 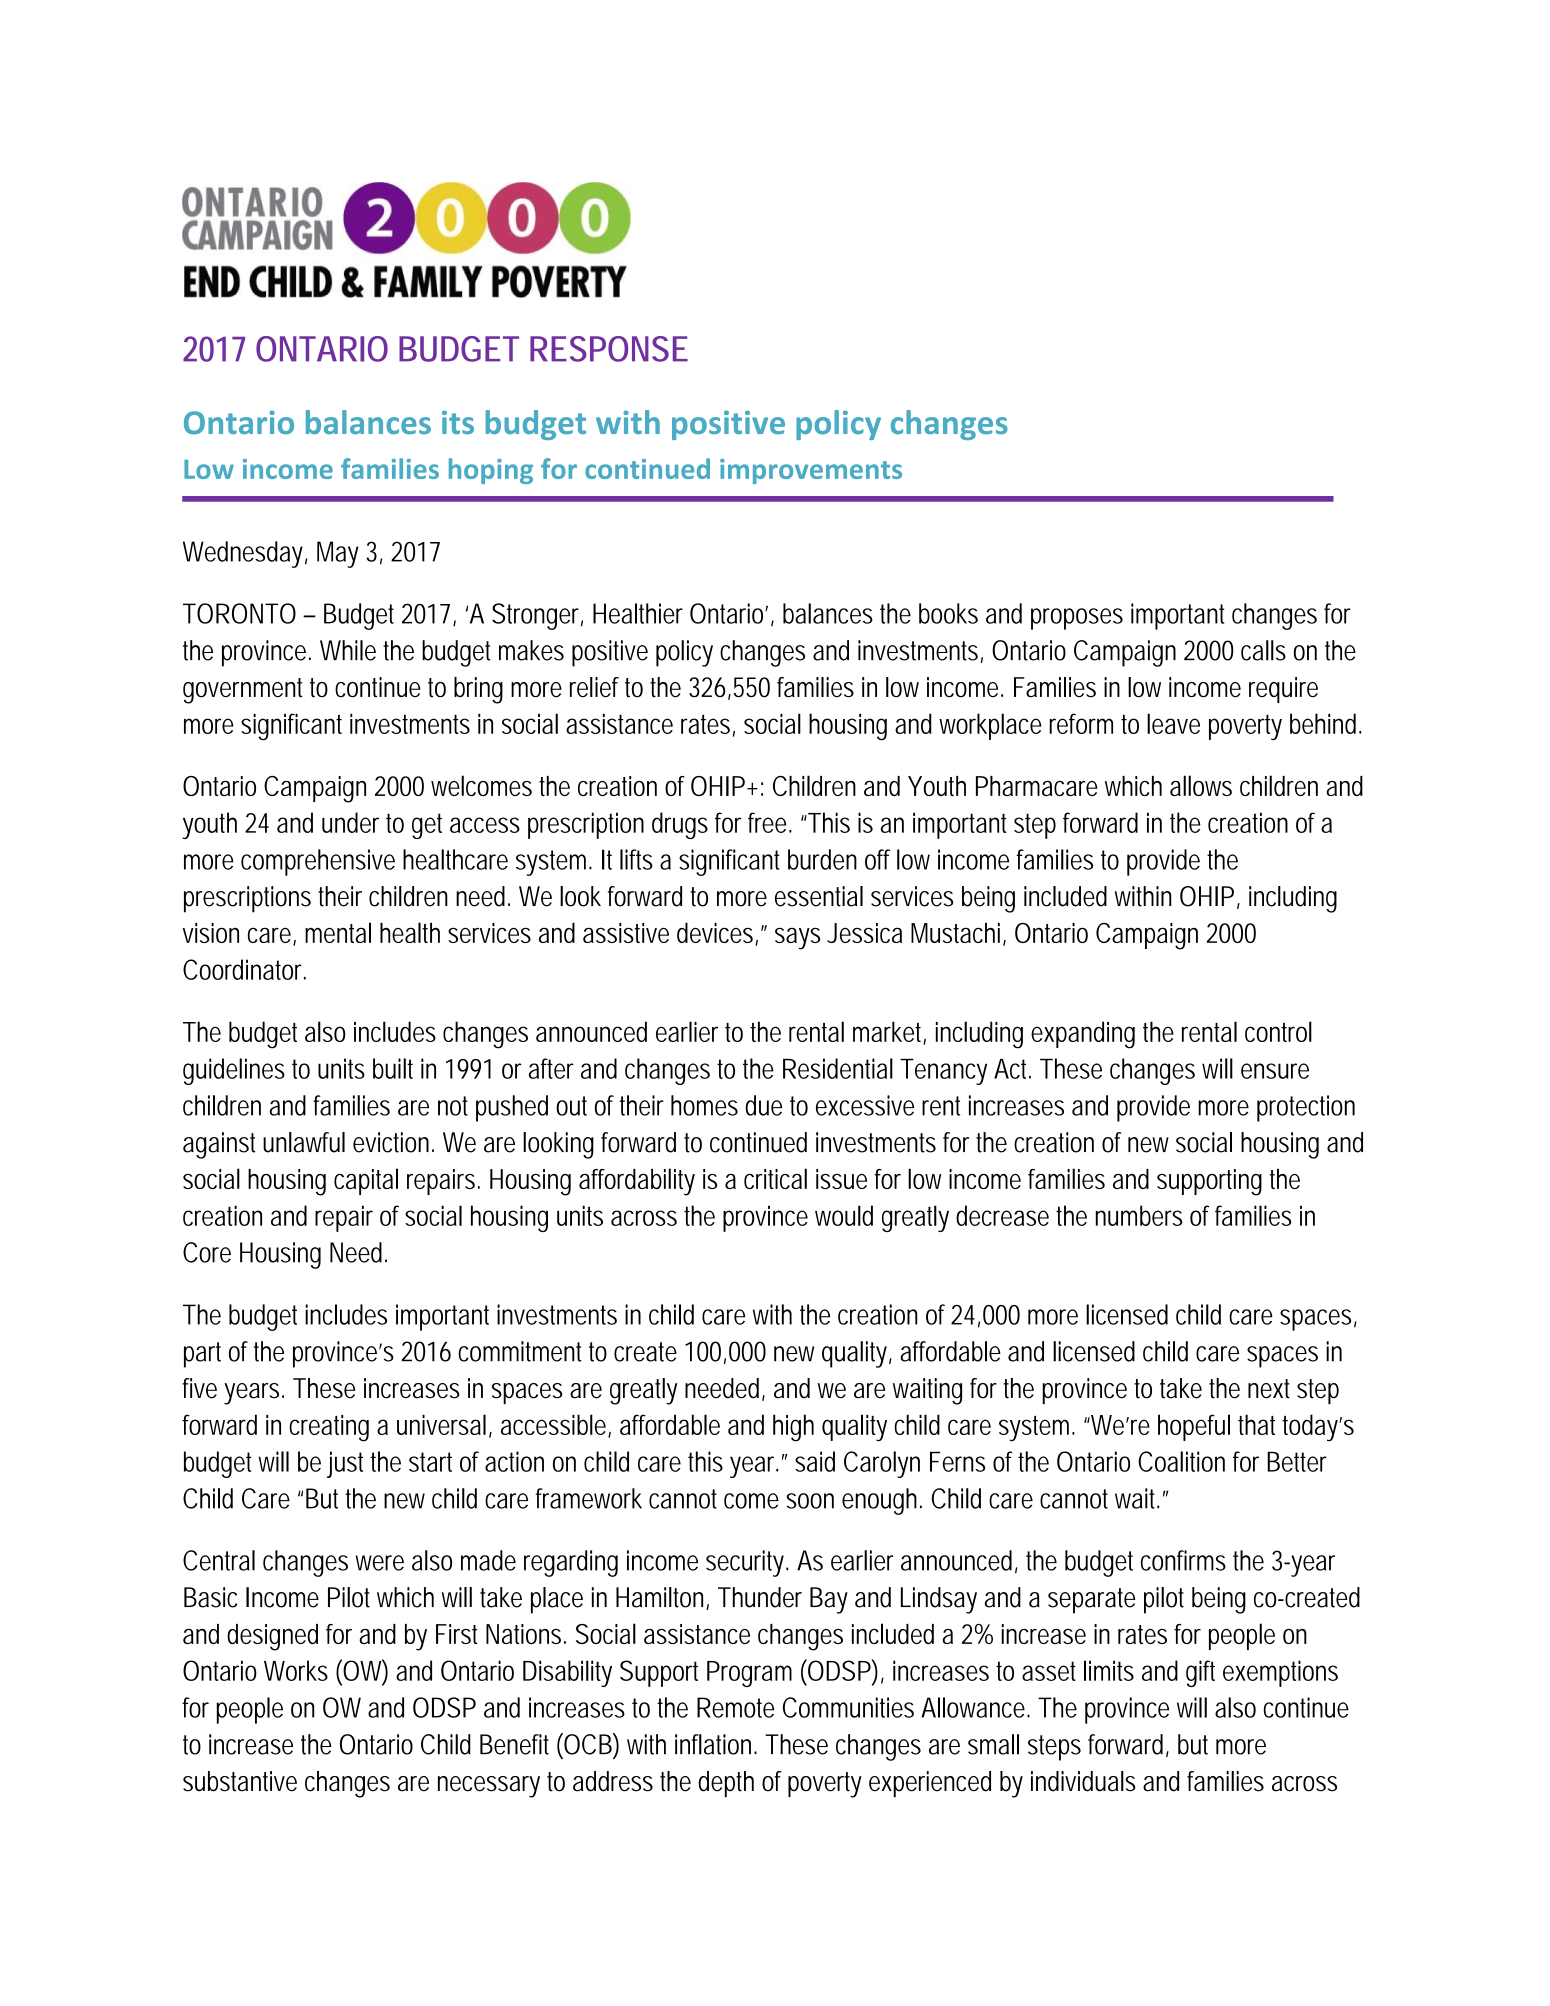 What do you see at coordinates (318, 862) in the document?
I see `comprehensive` at bounding box center [318, 862].
